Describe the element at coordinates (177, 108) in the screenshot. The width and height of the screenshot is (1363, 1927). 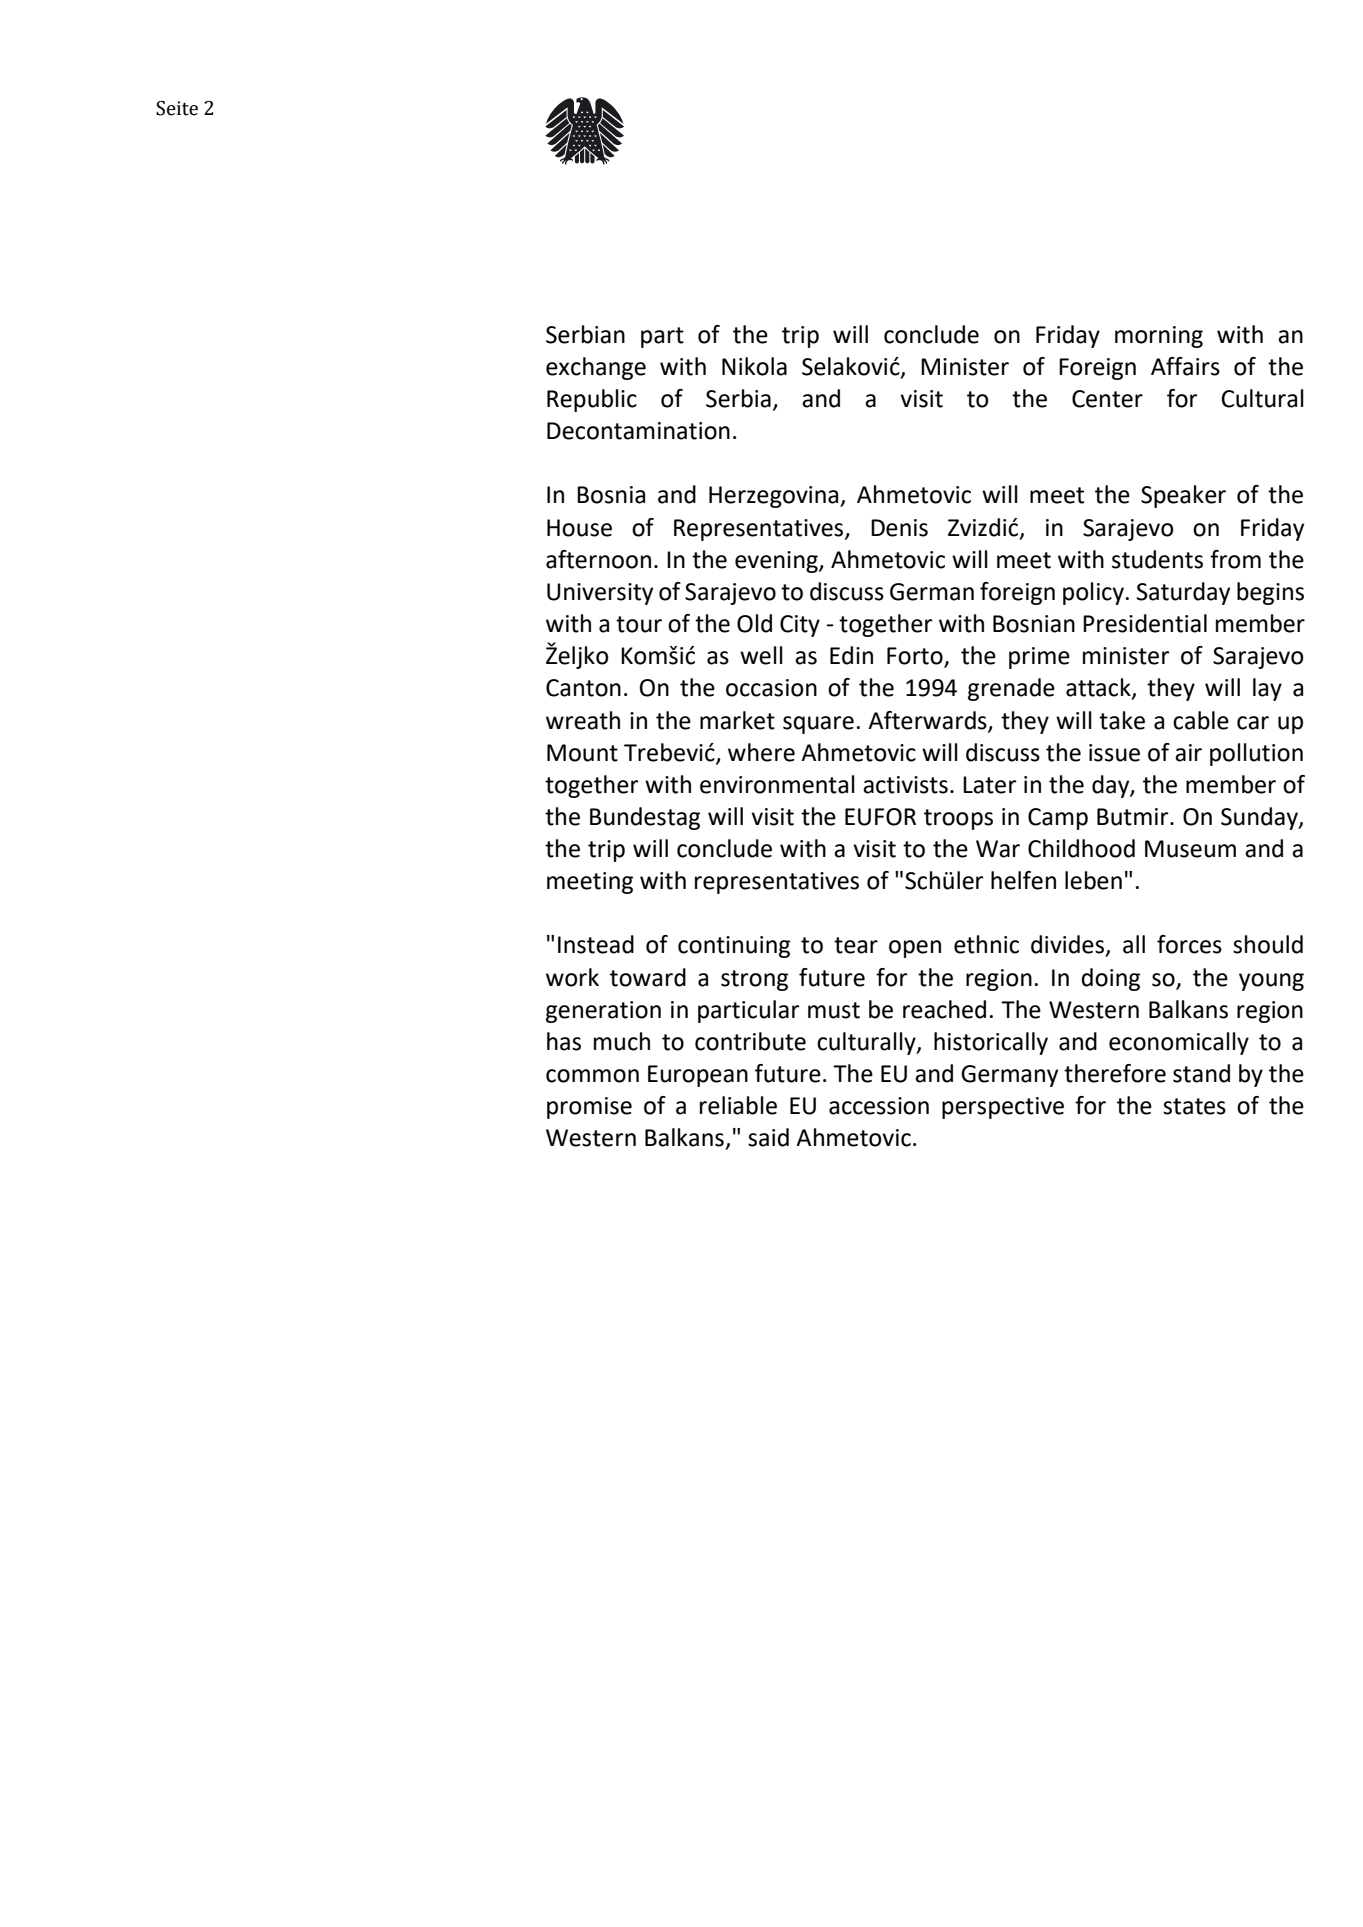
I see `Seite` at that location.
